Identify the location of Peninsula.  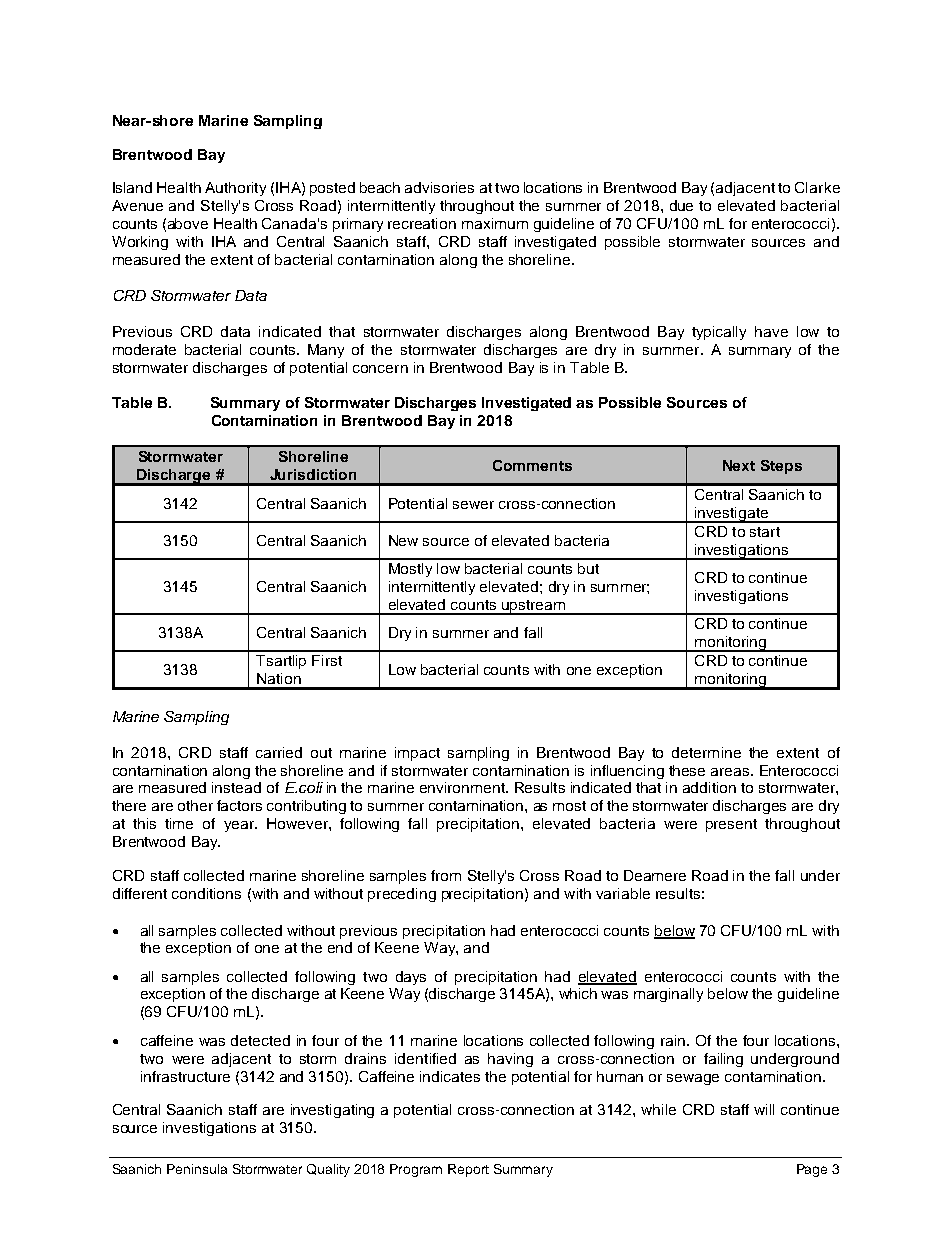
(197, 1169).
